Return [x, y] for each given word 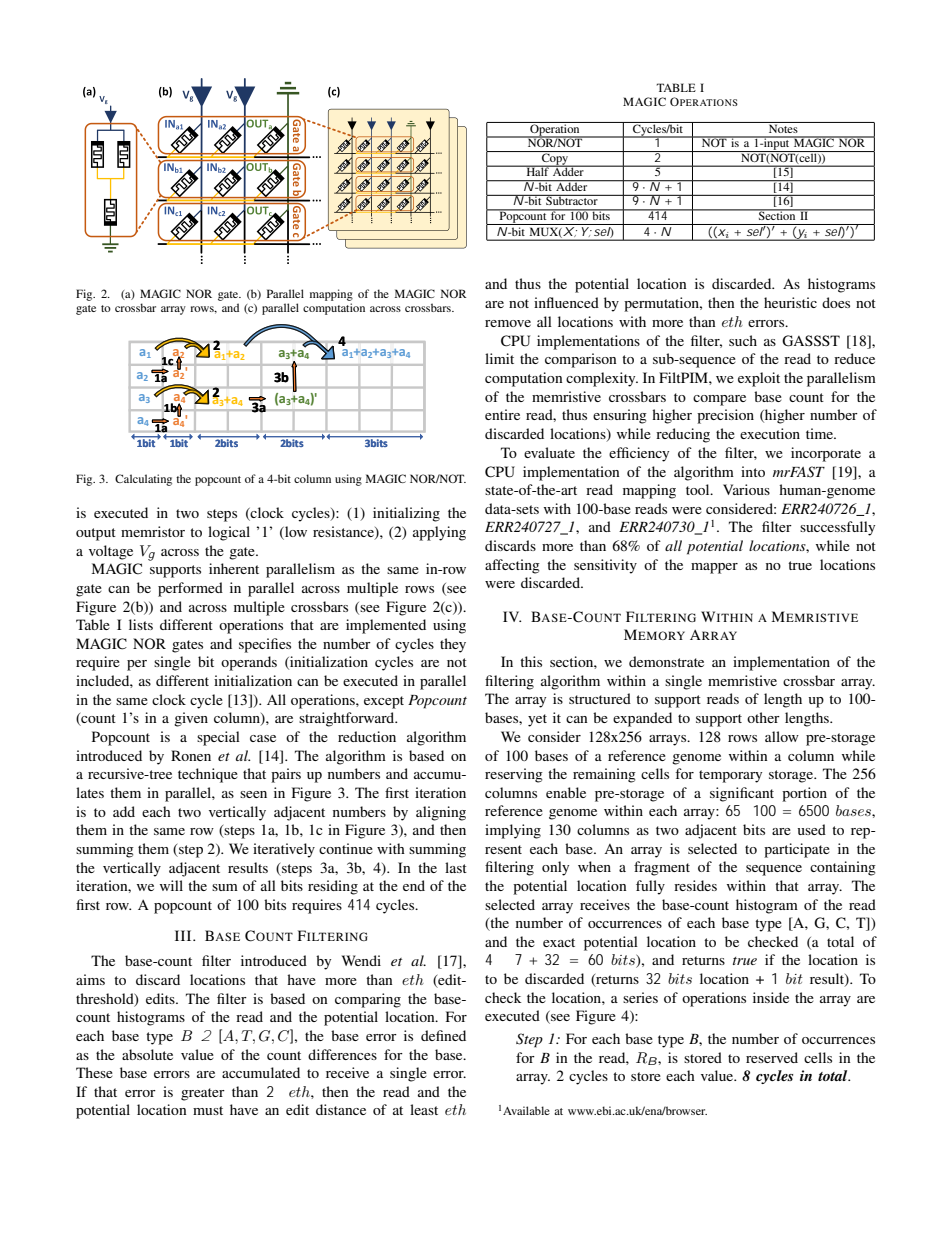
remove [508, 323]
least [424, 1109]
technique [208, 775]
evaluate [549, 452]
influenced [566, 302]
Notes [783, 127]
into [753, 471]
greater [203, 1094]
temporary [730, 776]
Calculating [143, 480]
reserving [514, 775]
